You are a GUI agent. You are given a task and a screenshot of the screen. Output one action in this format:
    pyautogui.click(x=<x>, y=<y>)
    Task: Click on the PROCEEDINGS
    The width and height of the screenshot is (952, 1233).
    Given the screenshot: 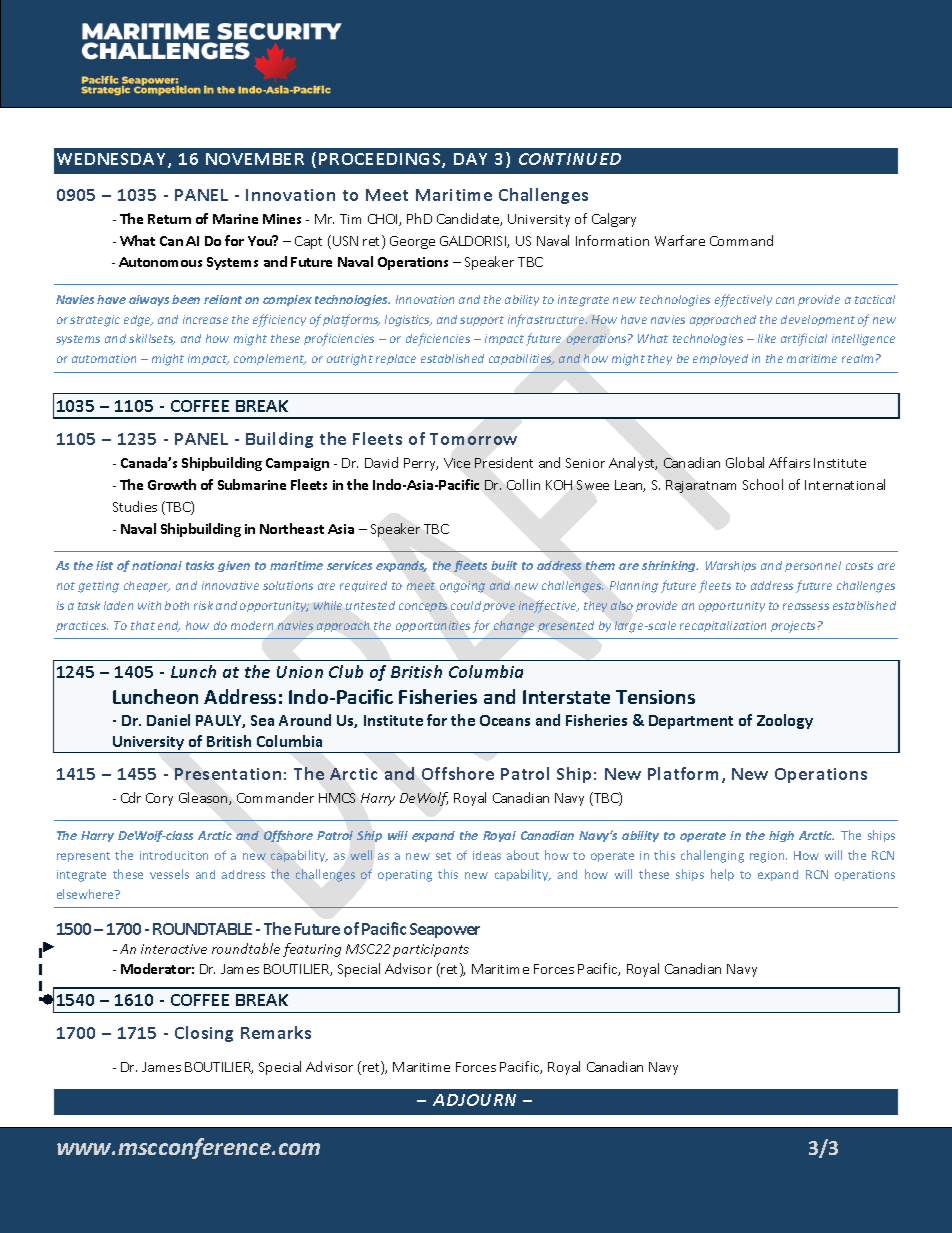 What is the action you would take?
    pyautogui.click(x=381, y=160)
